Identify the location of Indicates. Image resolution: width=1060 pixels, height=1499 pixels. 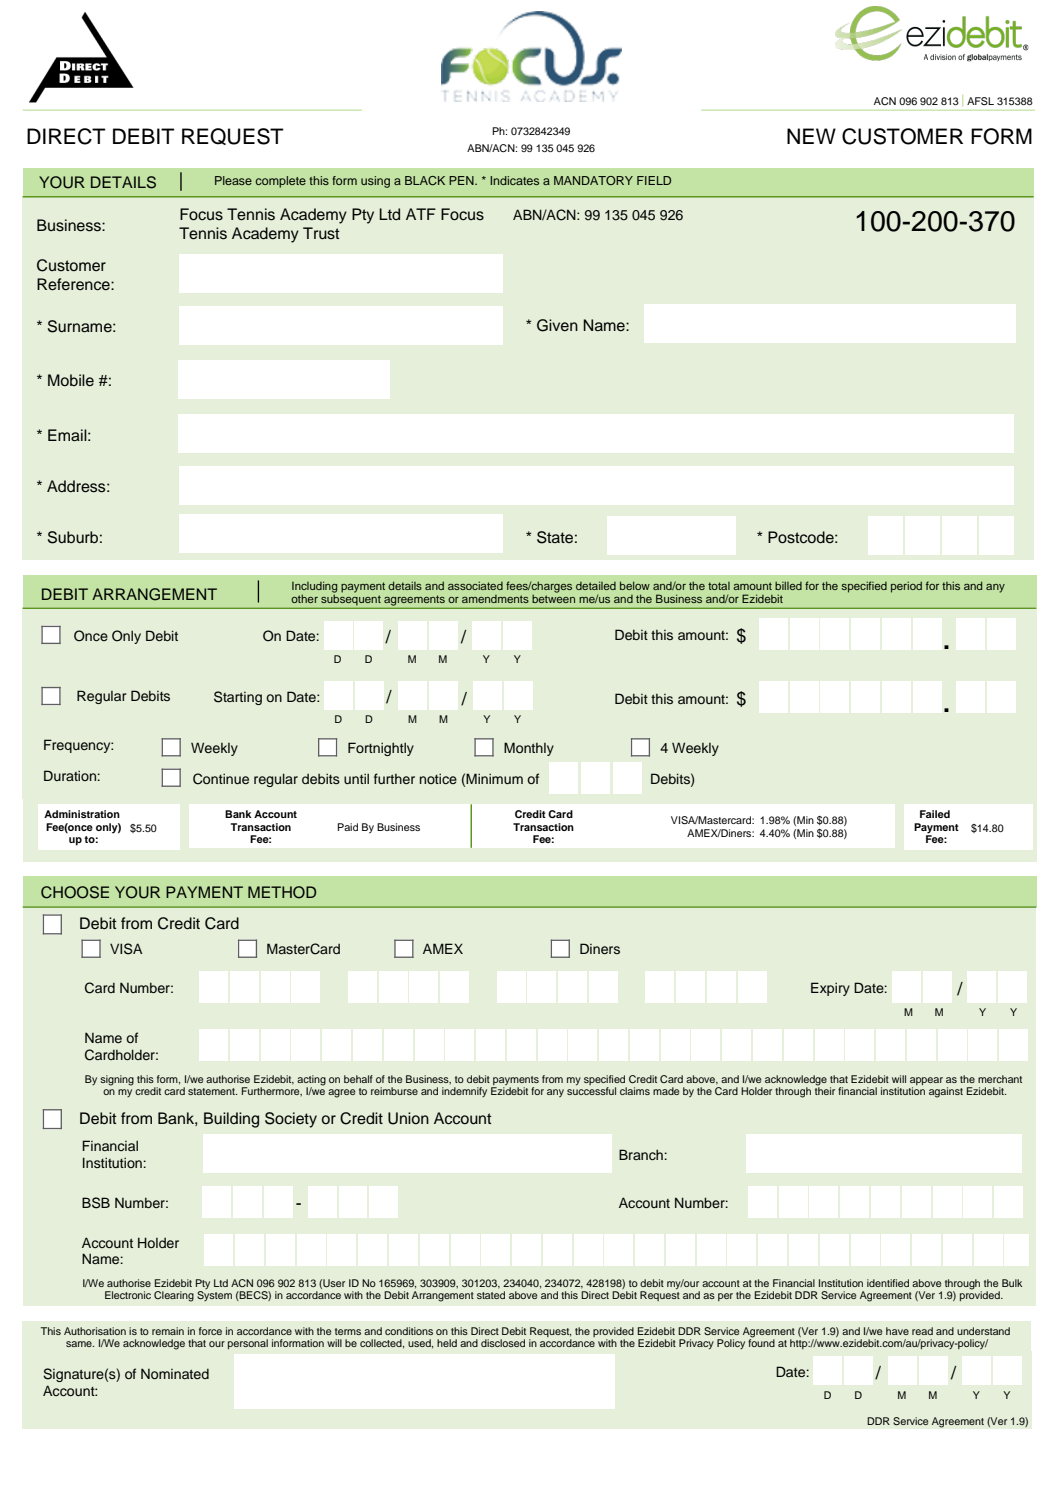
(514, 180).
